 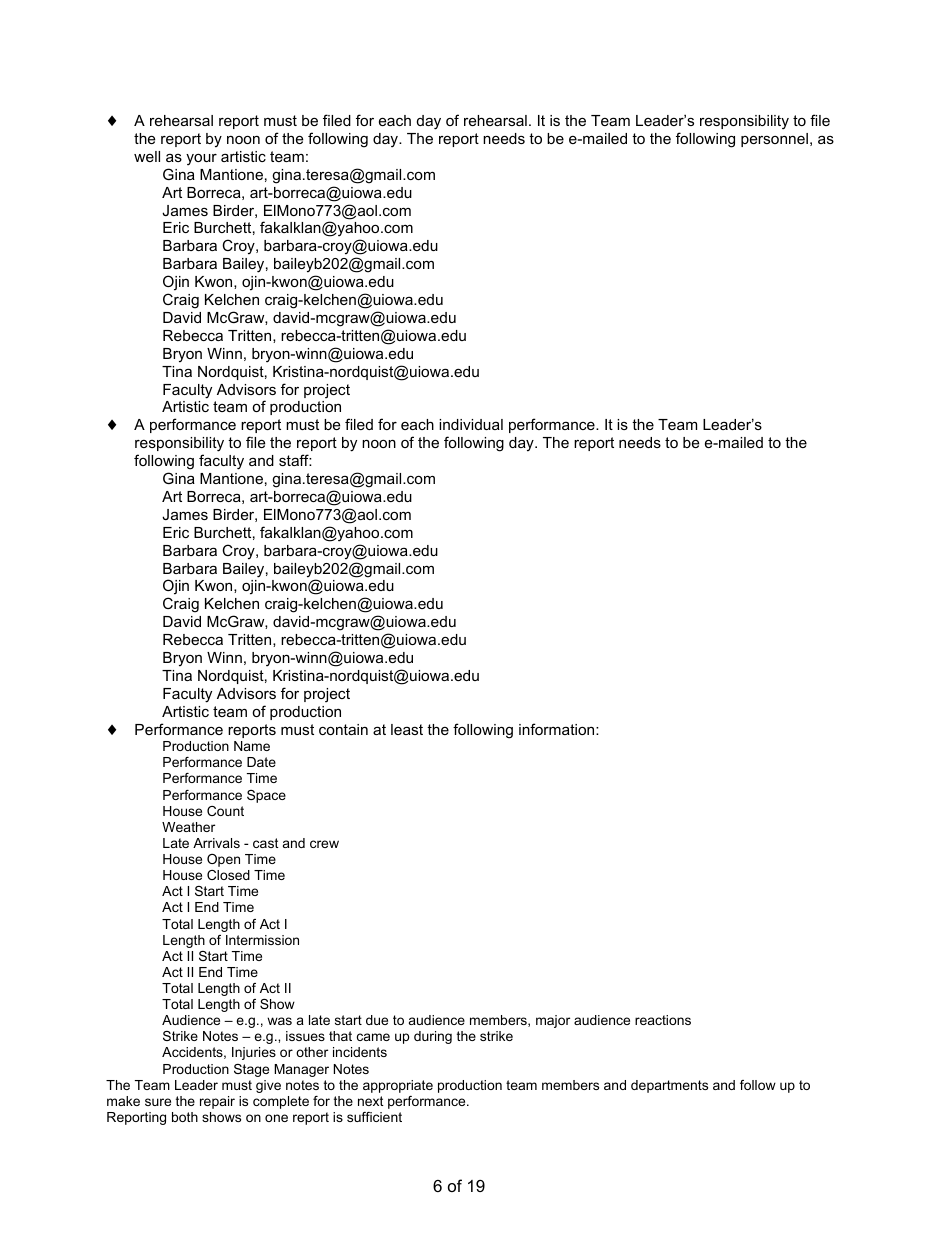 I want to click on personnel, so click(x=774, y=140).
